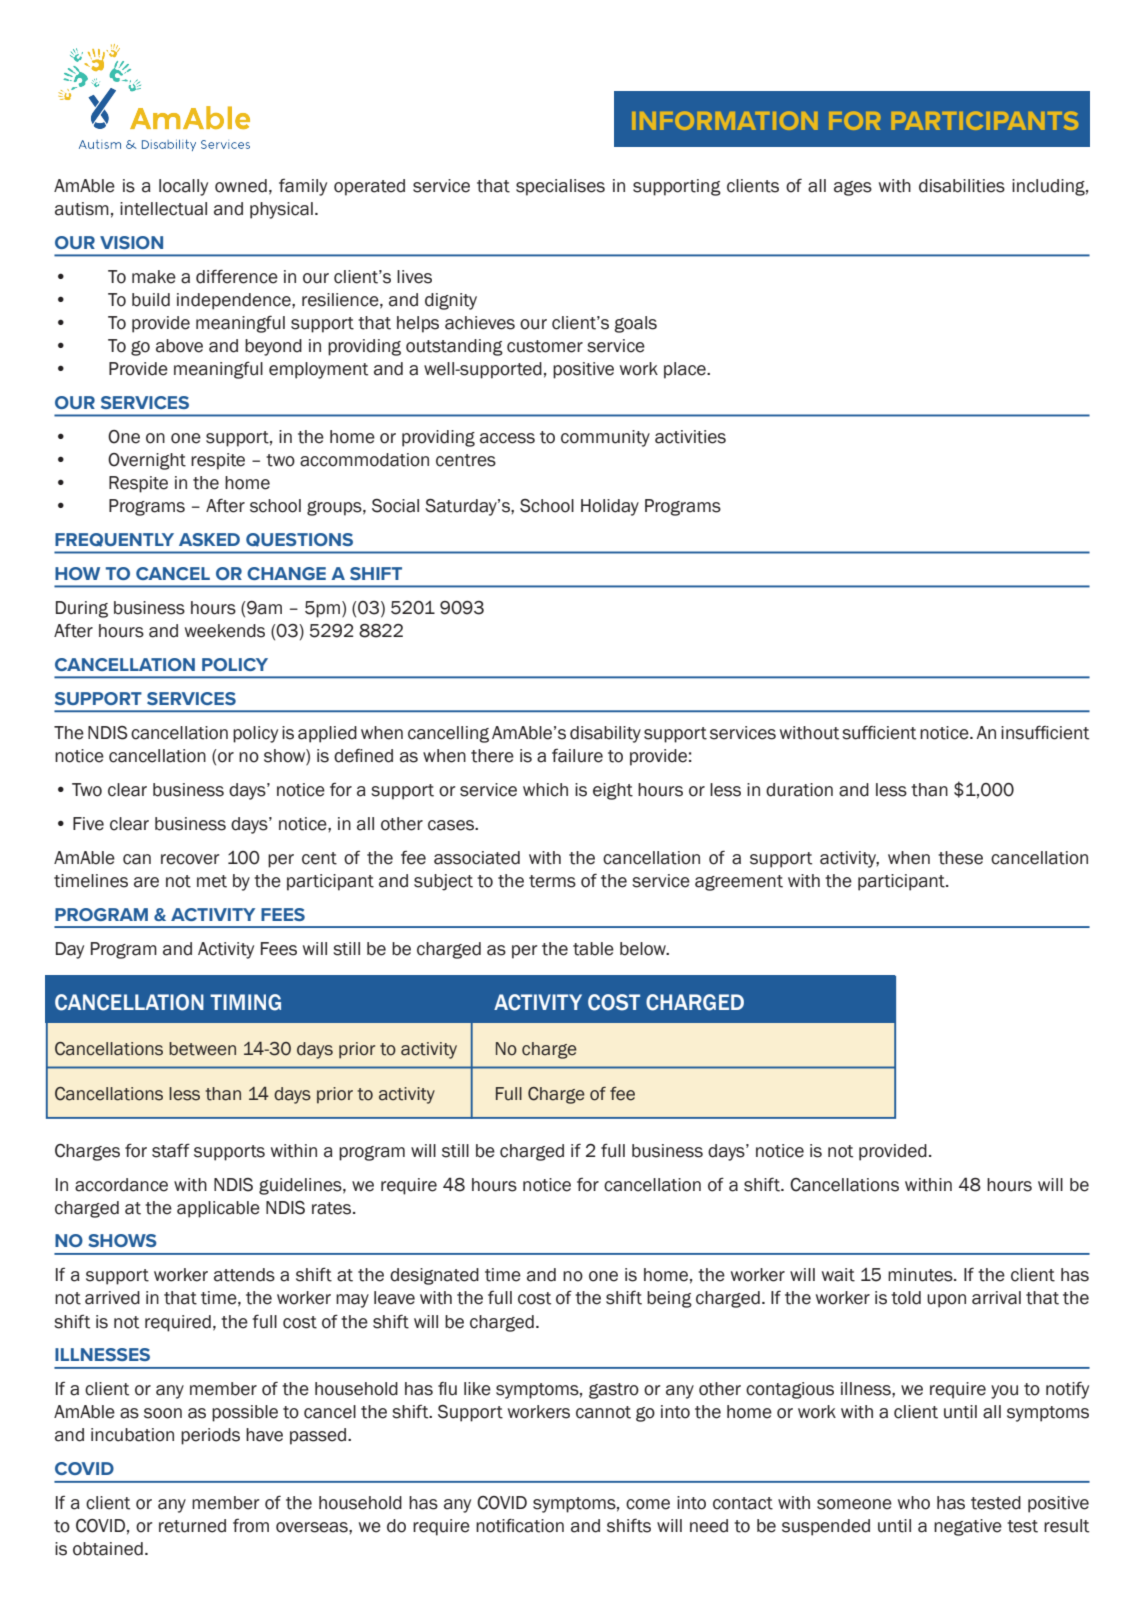  What do you see at coordinates (202, 1049) in the screenshot?
I see `between` at bounding box center [202, 1049].
